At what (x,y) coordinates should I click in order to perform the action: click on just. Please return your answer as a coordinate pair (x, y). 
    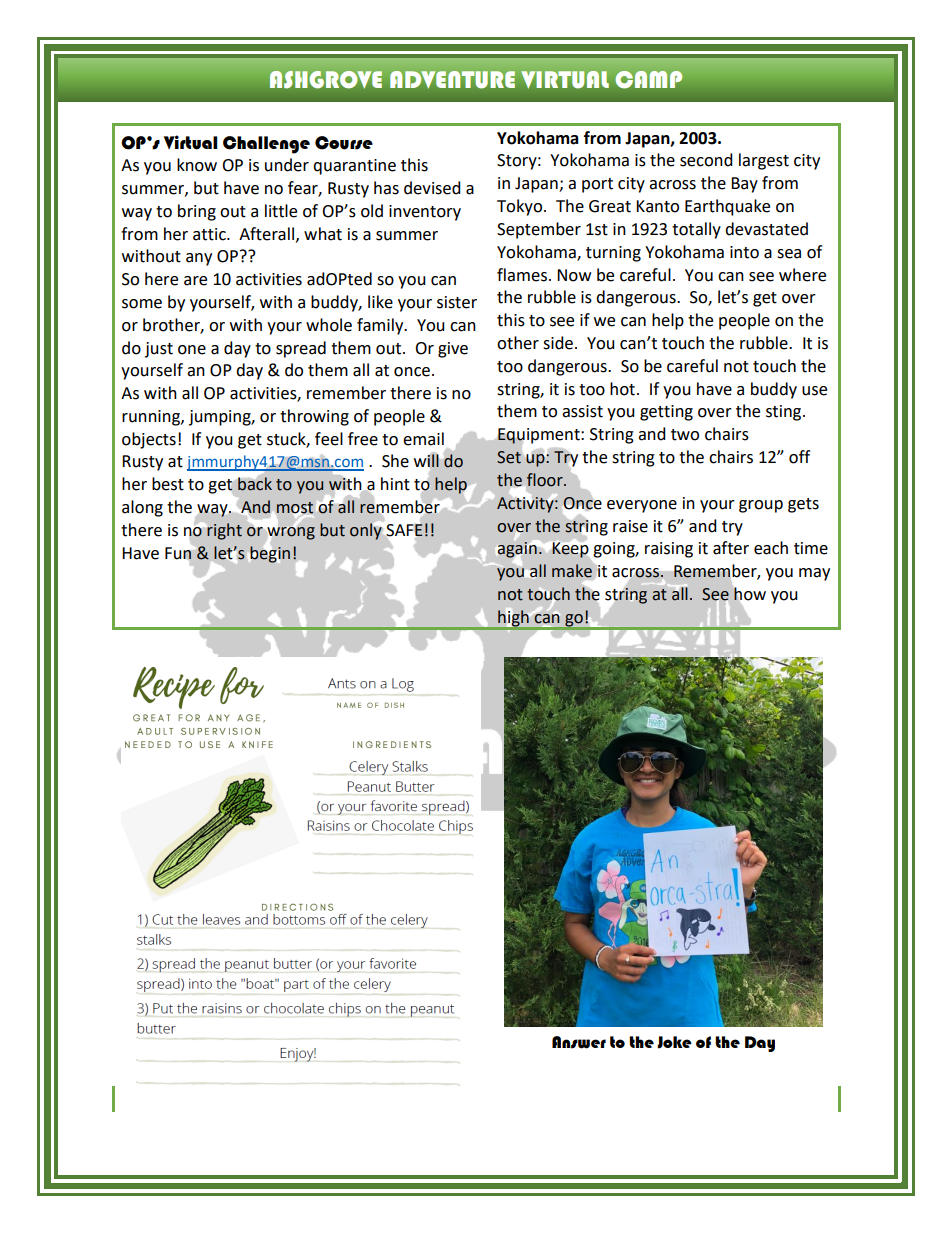
    Looking at the image, I should click on (159, 350).
